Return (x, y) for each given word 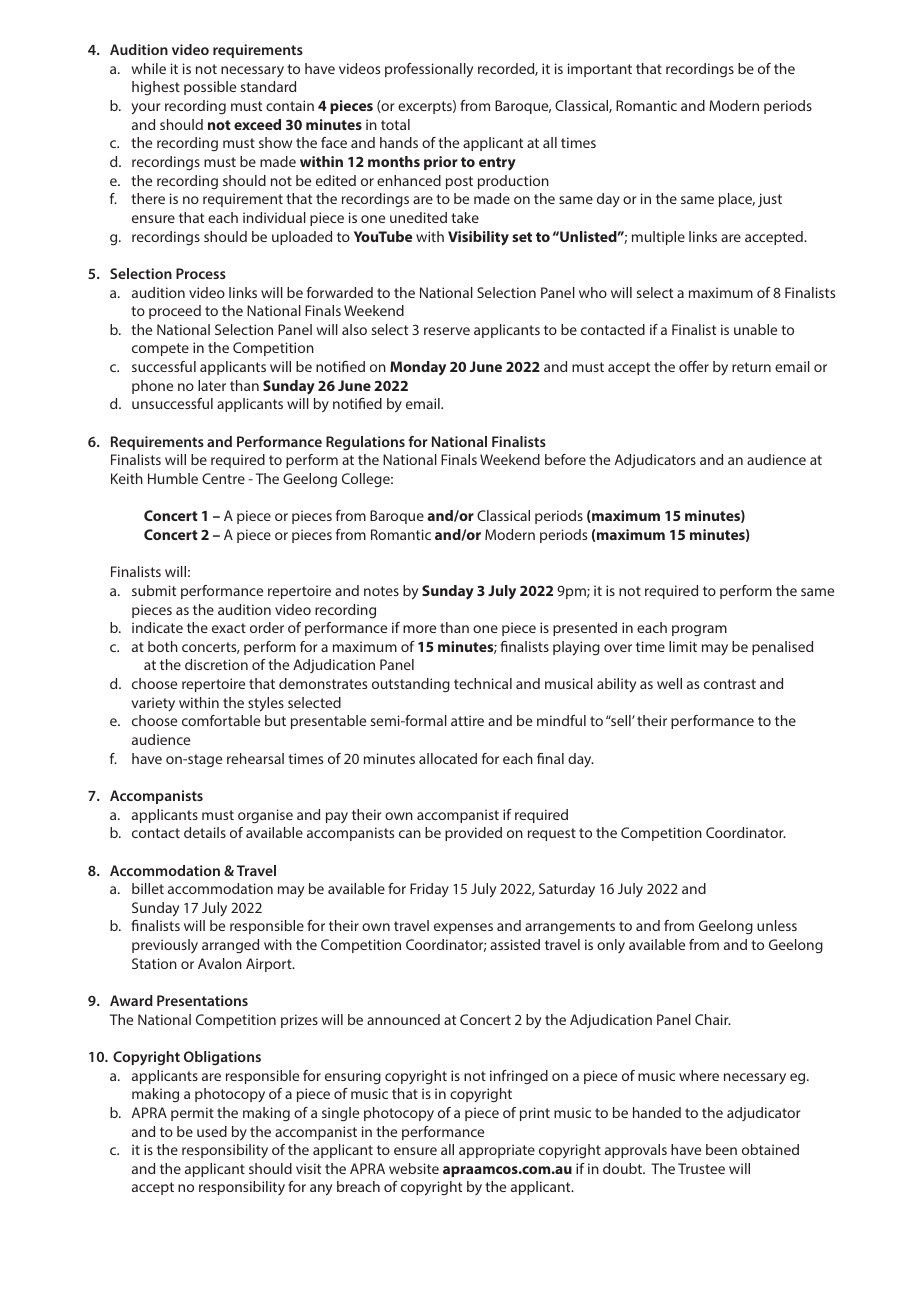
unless (777, 925)
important (600, 70)
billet (148, 888)
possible (210, 88)
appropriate (497, 1151)
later (212, 385)
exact (229, 628)
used (212, 1131)
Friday (429, 890)
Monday (418, 368)
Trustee (701, 1168)
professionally (429, 70)
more (419, 629)
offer (694, 366)
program (699, 630)
